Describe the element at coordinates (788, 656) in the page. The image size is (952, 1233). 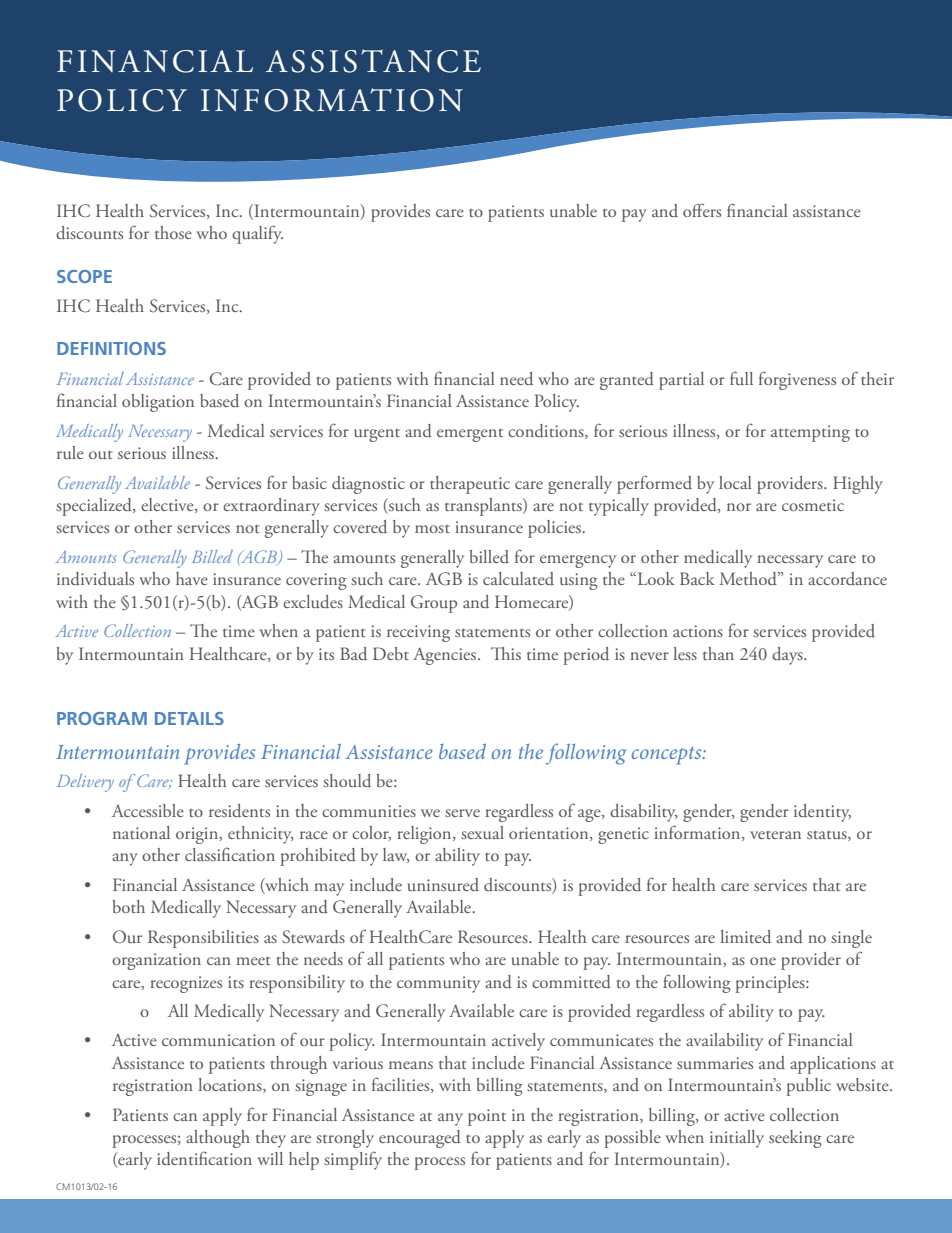
I see `days` at that location.
